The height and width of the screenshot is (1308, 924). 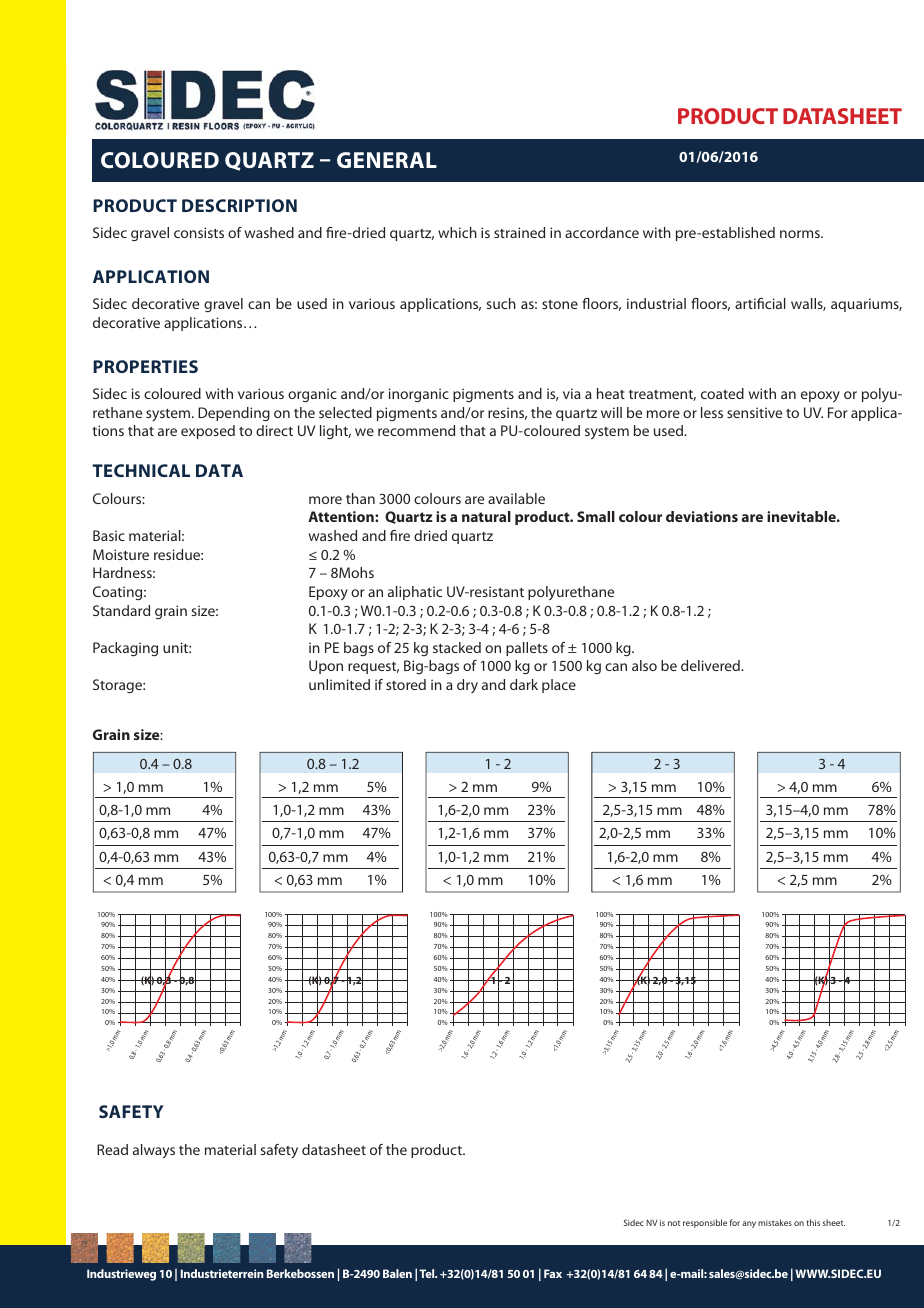 I want to click on stacked, so click(x=457, y=647).
